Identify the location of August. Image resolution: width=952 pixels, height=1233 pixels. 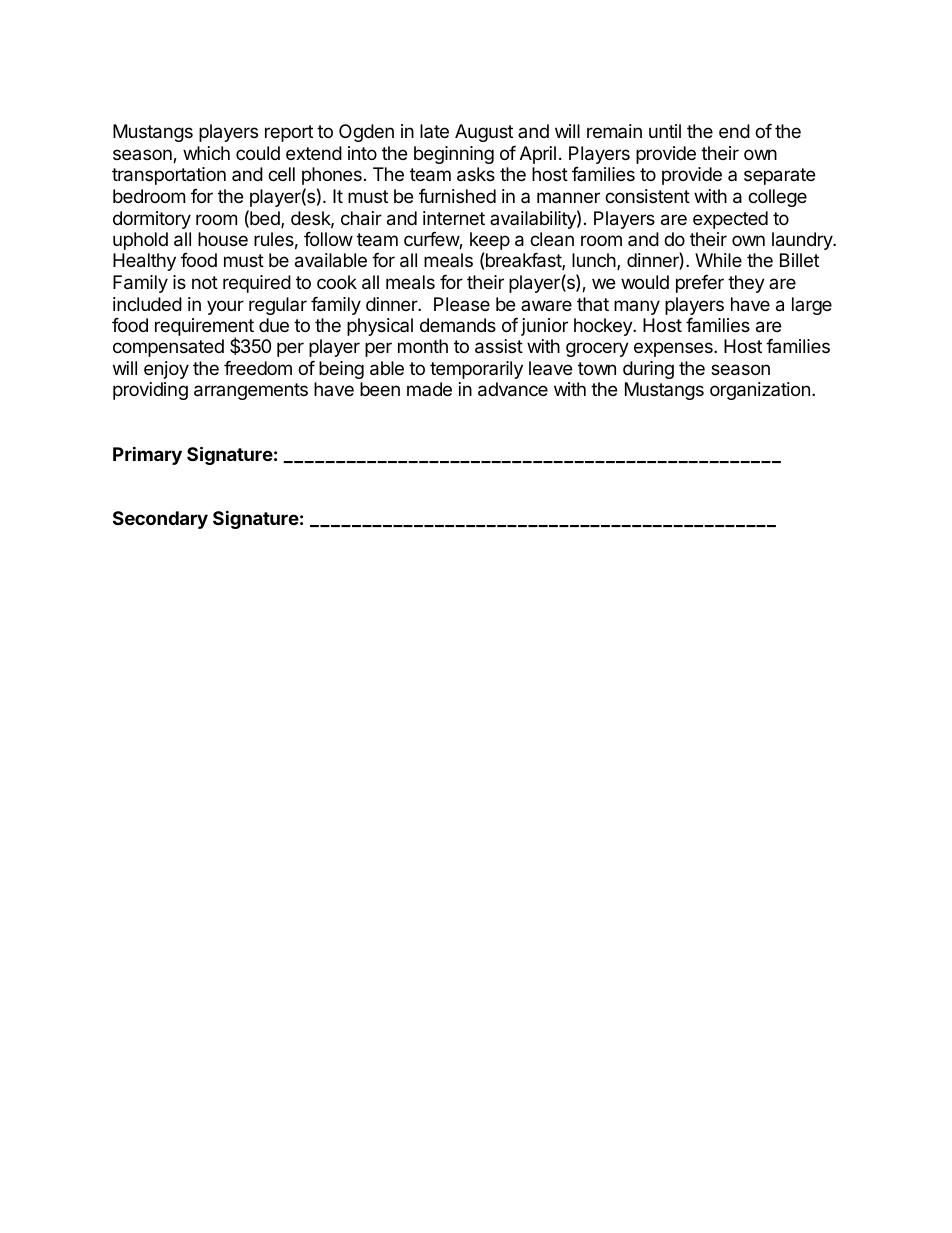
(484, 133).
